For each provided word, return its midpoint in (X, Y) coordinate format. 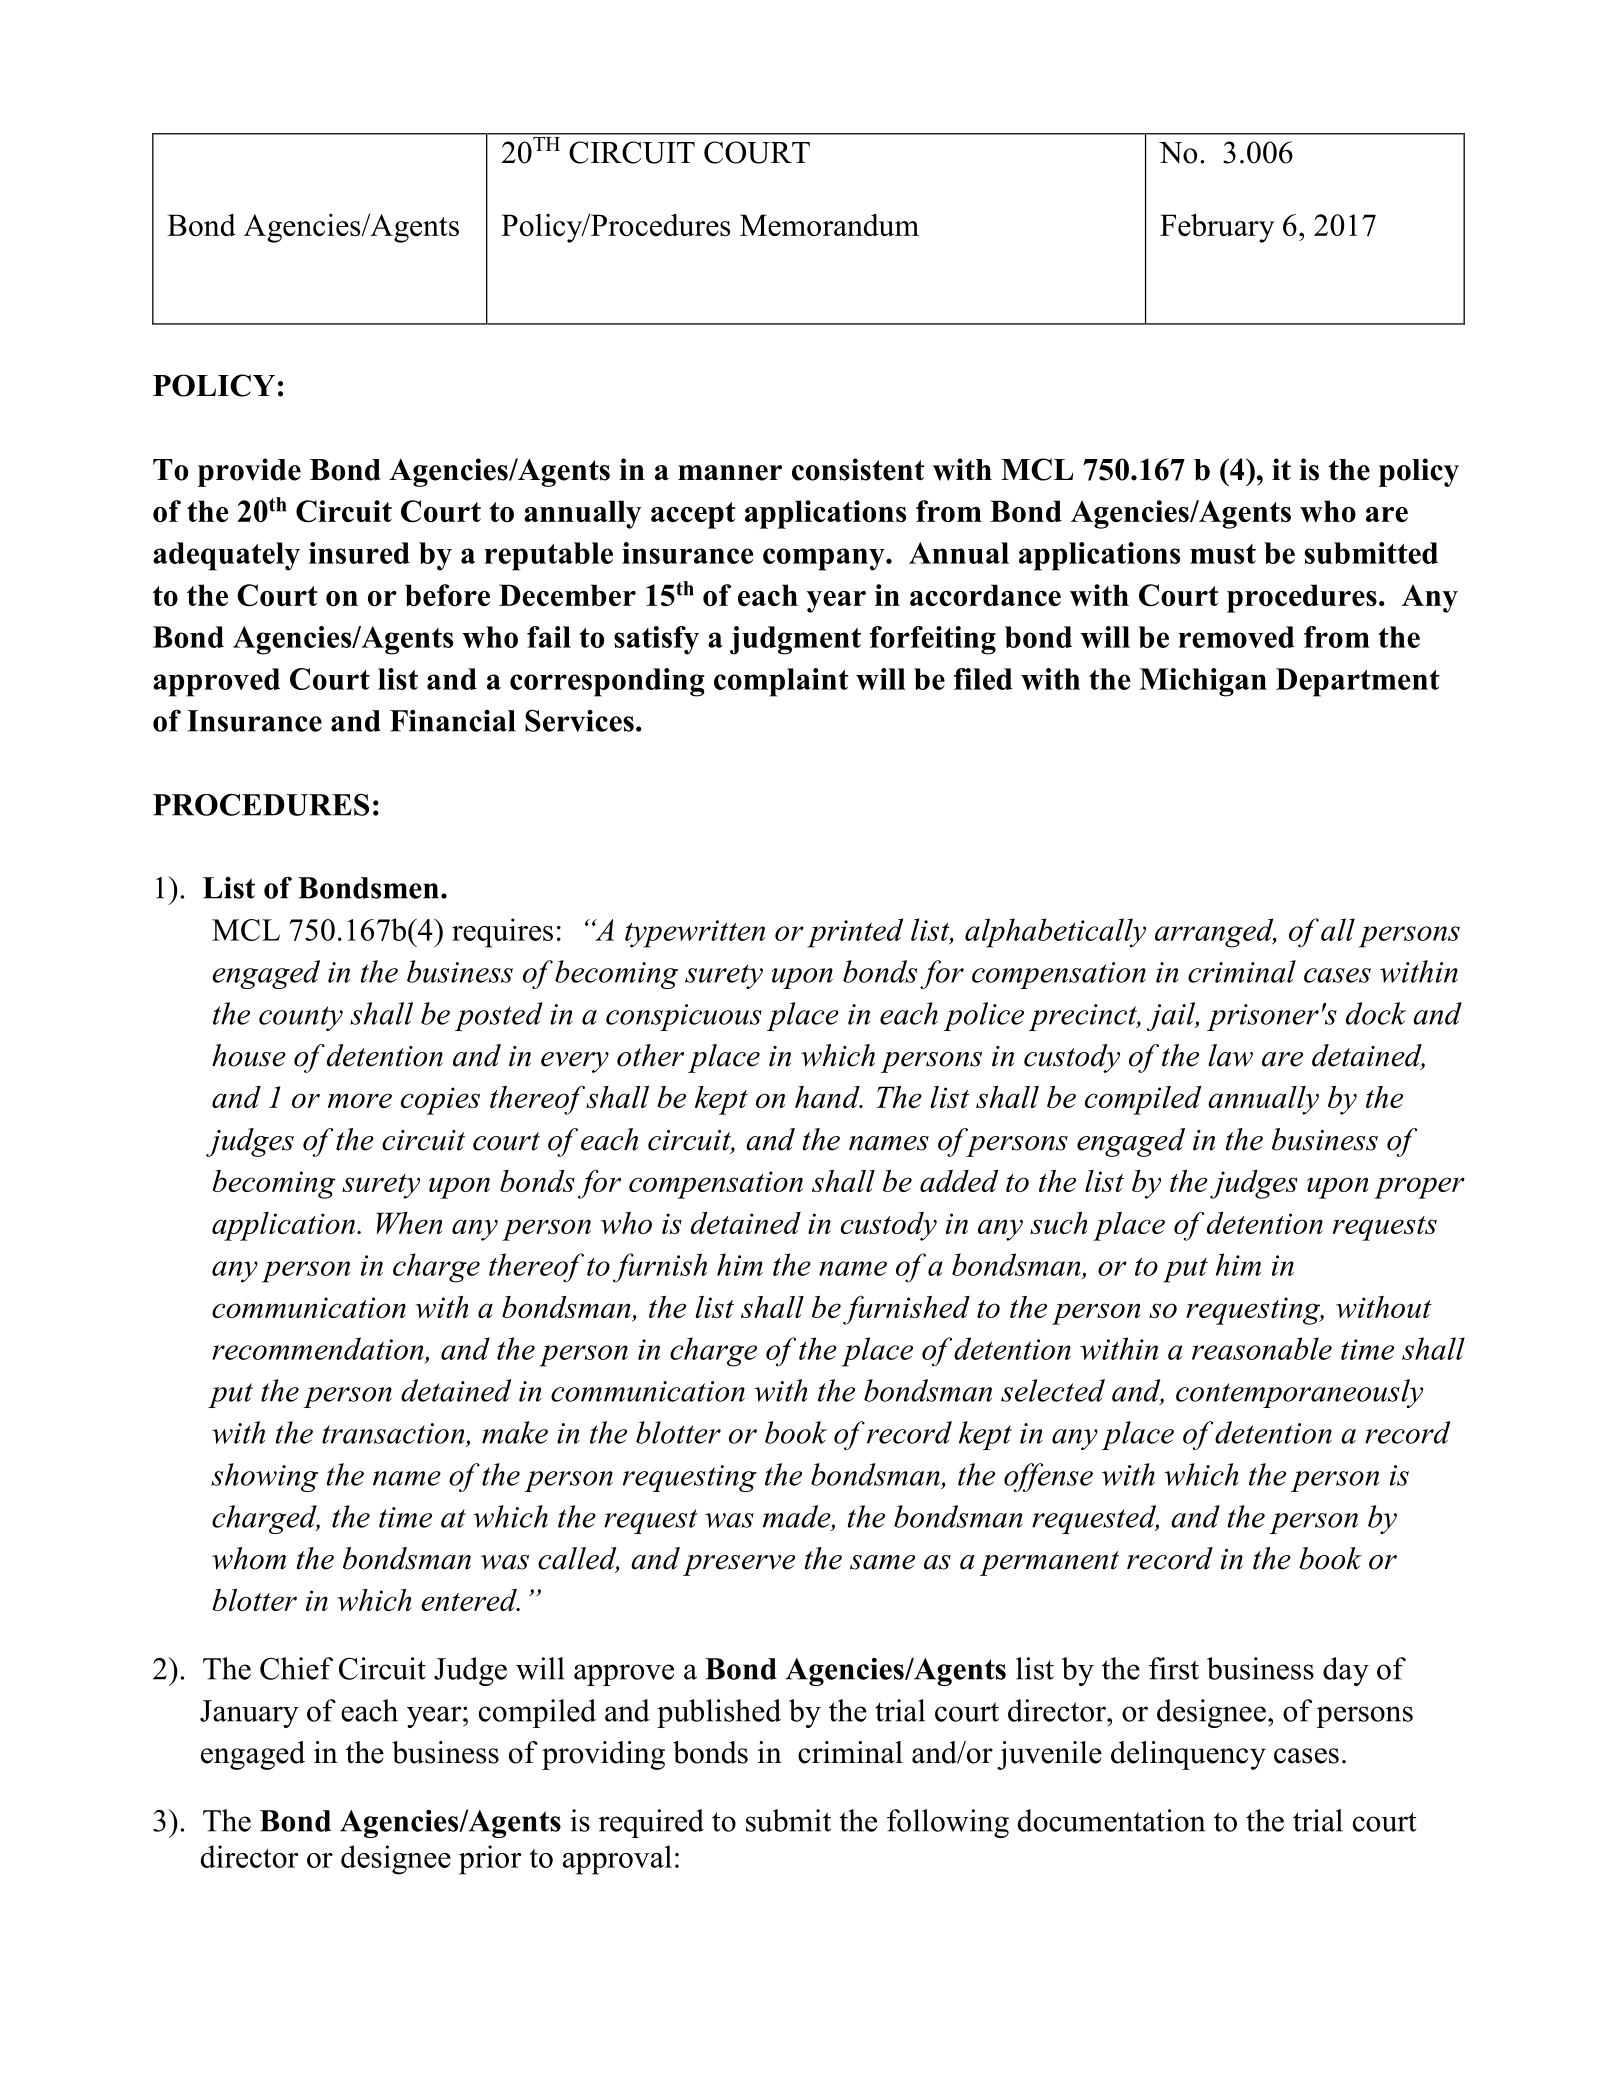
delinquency (1188, 1755)
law (1230, 1055)
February (1217, 228)
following (948, 1823)
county (301, 1018)
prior (490, 1860)
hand (828, 1097)
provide (249, 472)
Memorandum (829, 224)
